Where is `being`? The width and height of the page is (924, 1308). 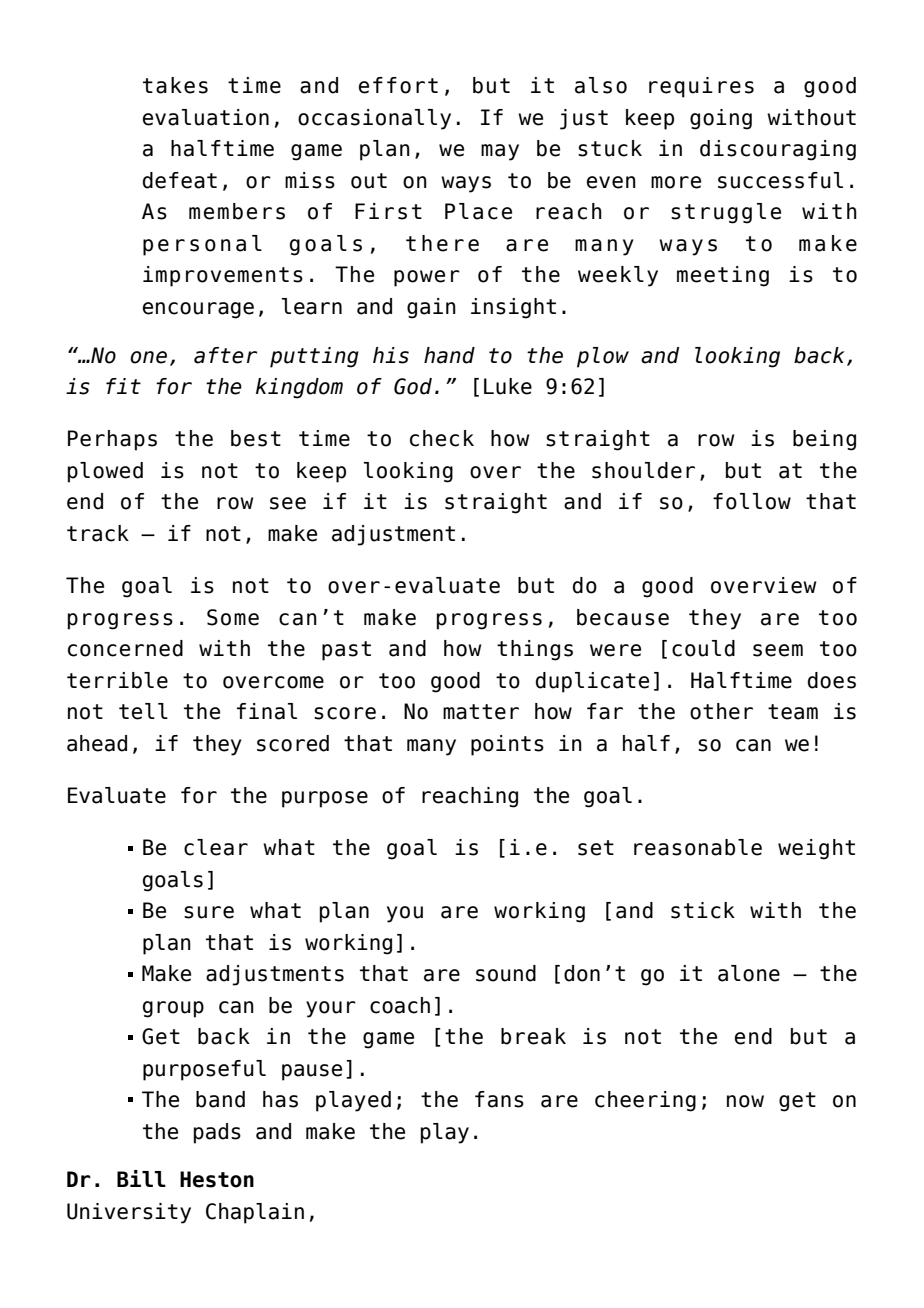 being is located at coordinates (824, 440).
